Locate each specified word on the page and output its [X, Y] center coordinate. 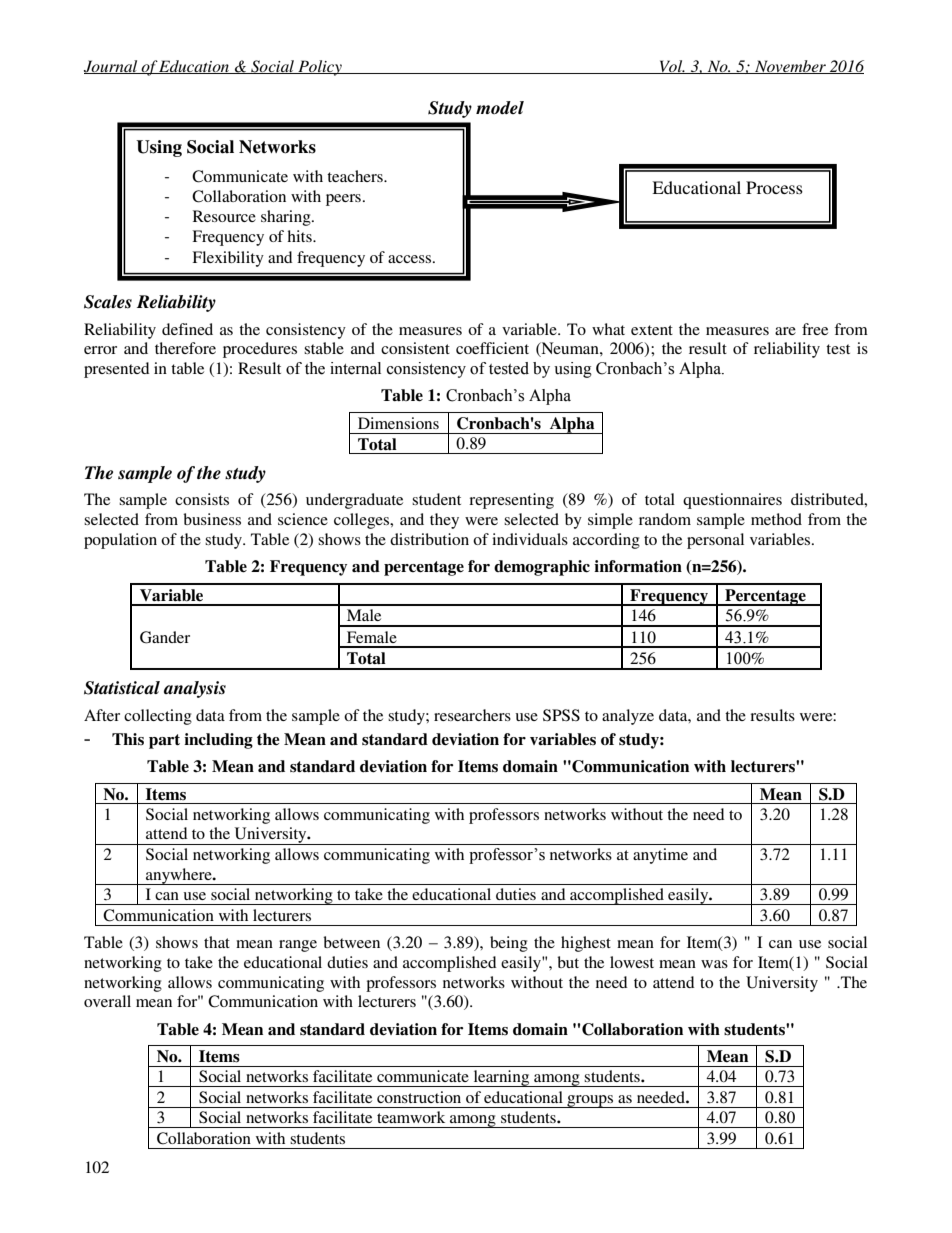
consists [202, 499]
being [509, 944]
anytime [660, 856]
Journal [112, 67]
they [444, 521]
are [785, 331]
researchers [472, 715]
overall [107, 1001]
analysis [195, 689]
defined [187, 329]
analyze [628, 717]
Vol [671, 67]
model [500, 107]
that [217, 942]
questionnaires [732, 501]
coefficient [492, 348]
